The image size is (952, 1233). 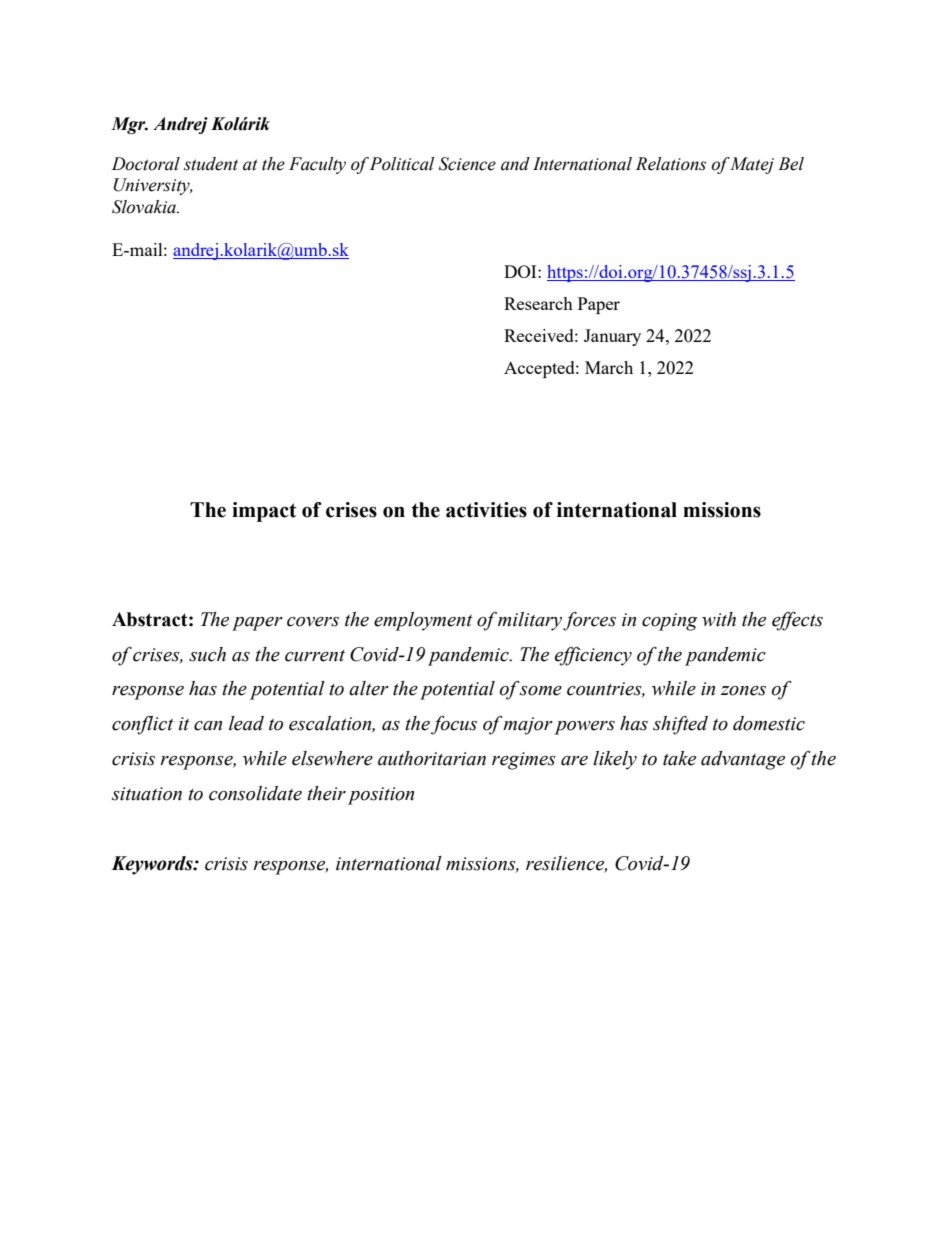 What do you see at coordinates (743, 760) in the page?
I see `advantage` at bounding box center [743, 760].
